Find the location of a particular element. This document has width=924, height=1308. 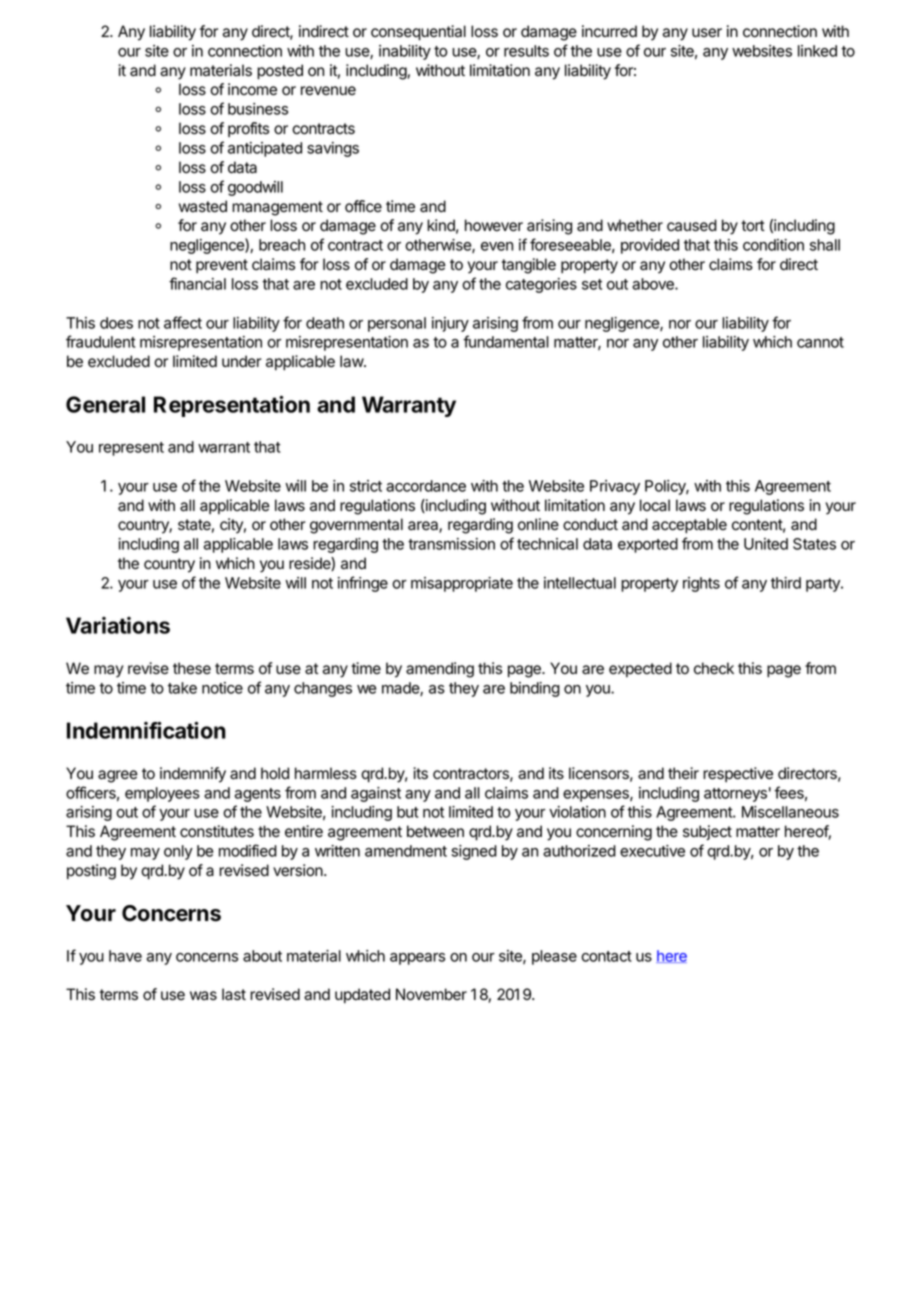

condition is located at coordinates (773, 245).
